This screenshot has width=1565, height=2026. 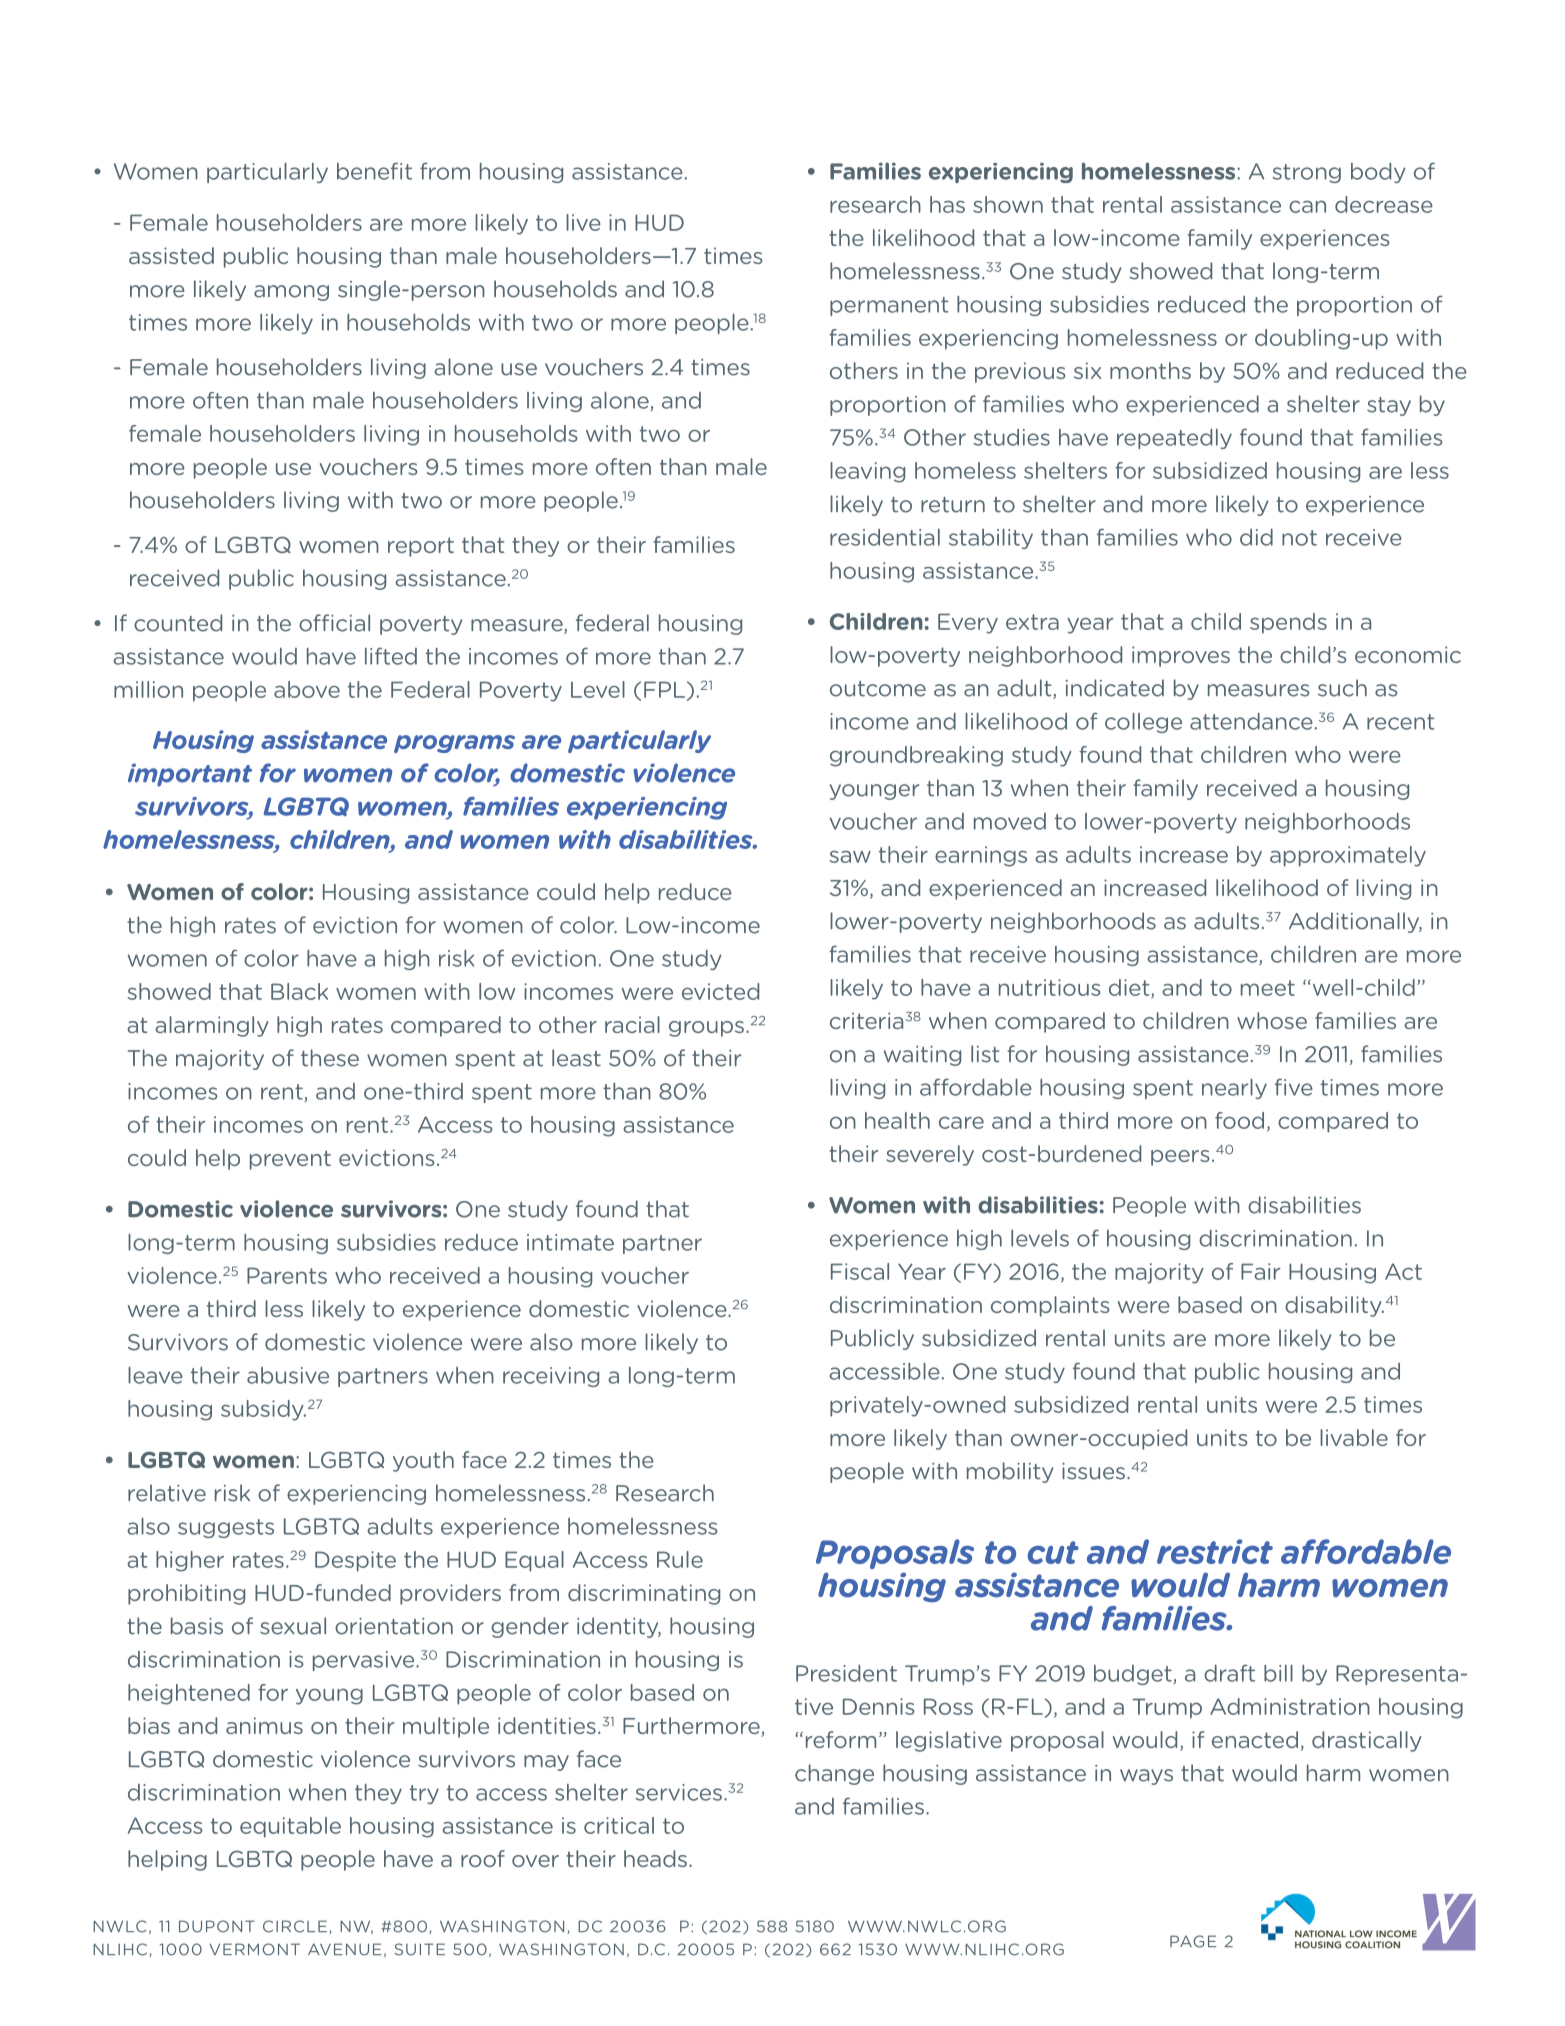 I want to click on outcome, so click(x=878, y=689).
